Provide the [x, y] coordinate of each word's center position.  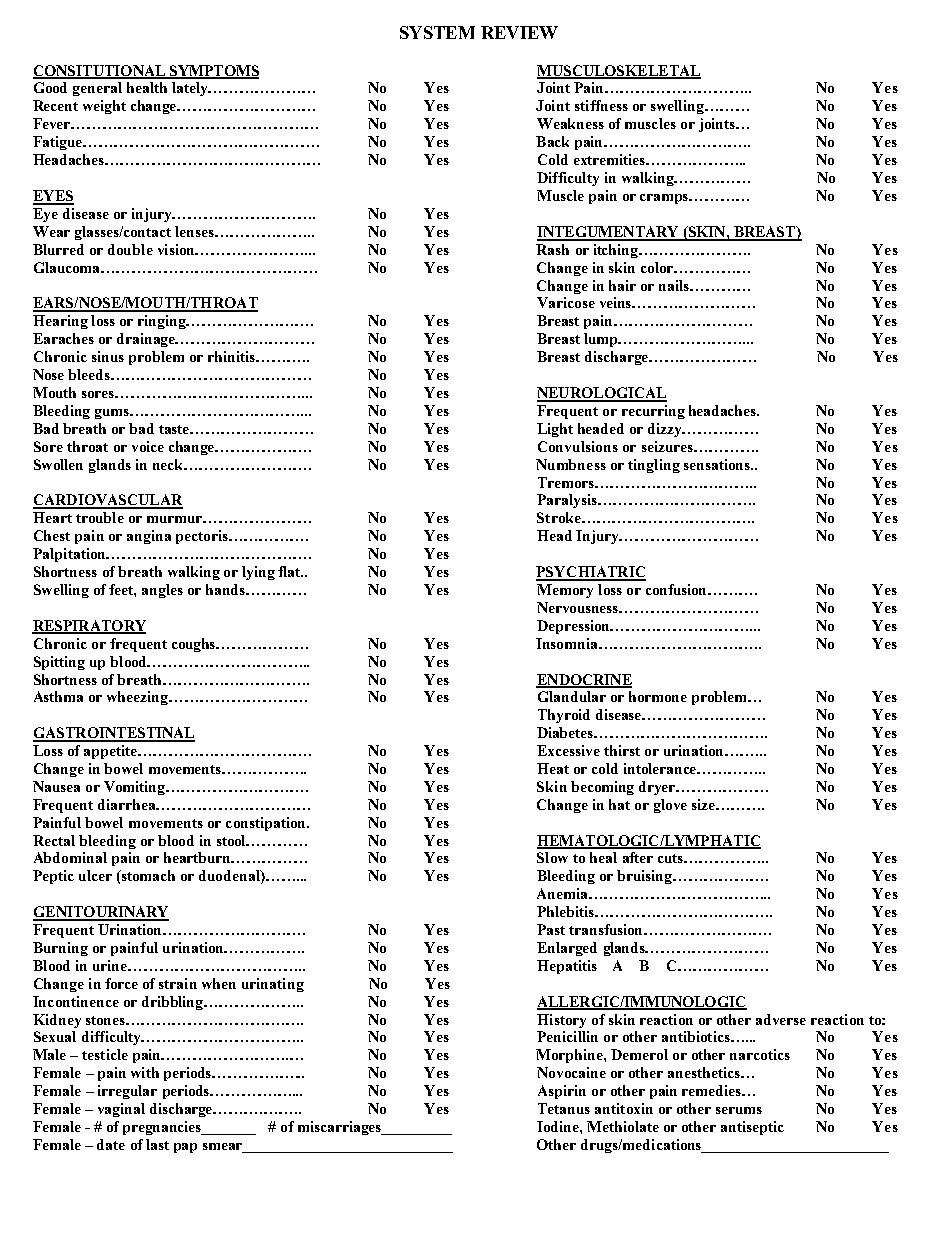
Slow [552, 857]
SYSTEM [437, 32]
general [97, 89]
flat [290, 571]
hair [622, 285]
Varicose [566, 302]
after [638, 857]
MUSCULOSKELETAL [619, 72]
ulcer [95, 875]
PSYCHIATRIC [591, 573]
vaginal [121, 1110]
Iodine [559, 1126]
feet [122, 590]
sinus [108, 356]
